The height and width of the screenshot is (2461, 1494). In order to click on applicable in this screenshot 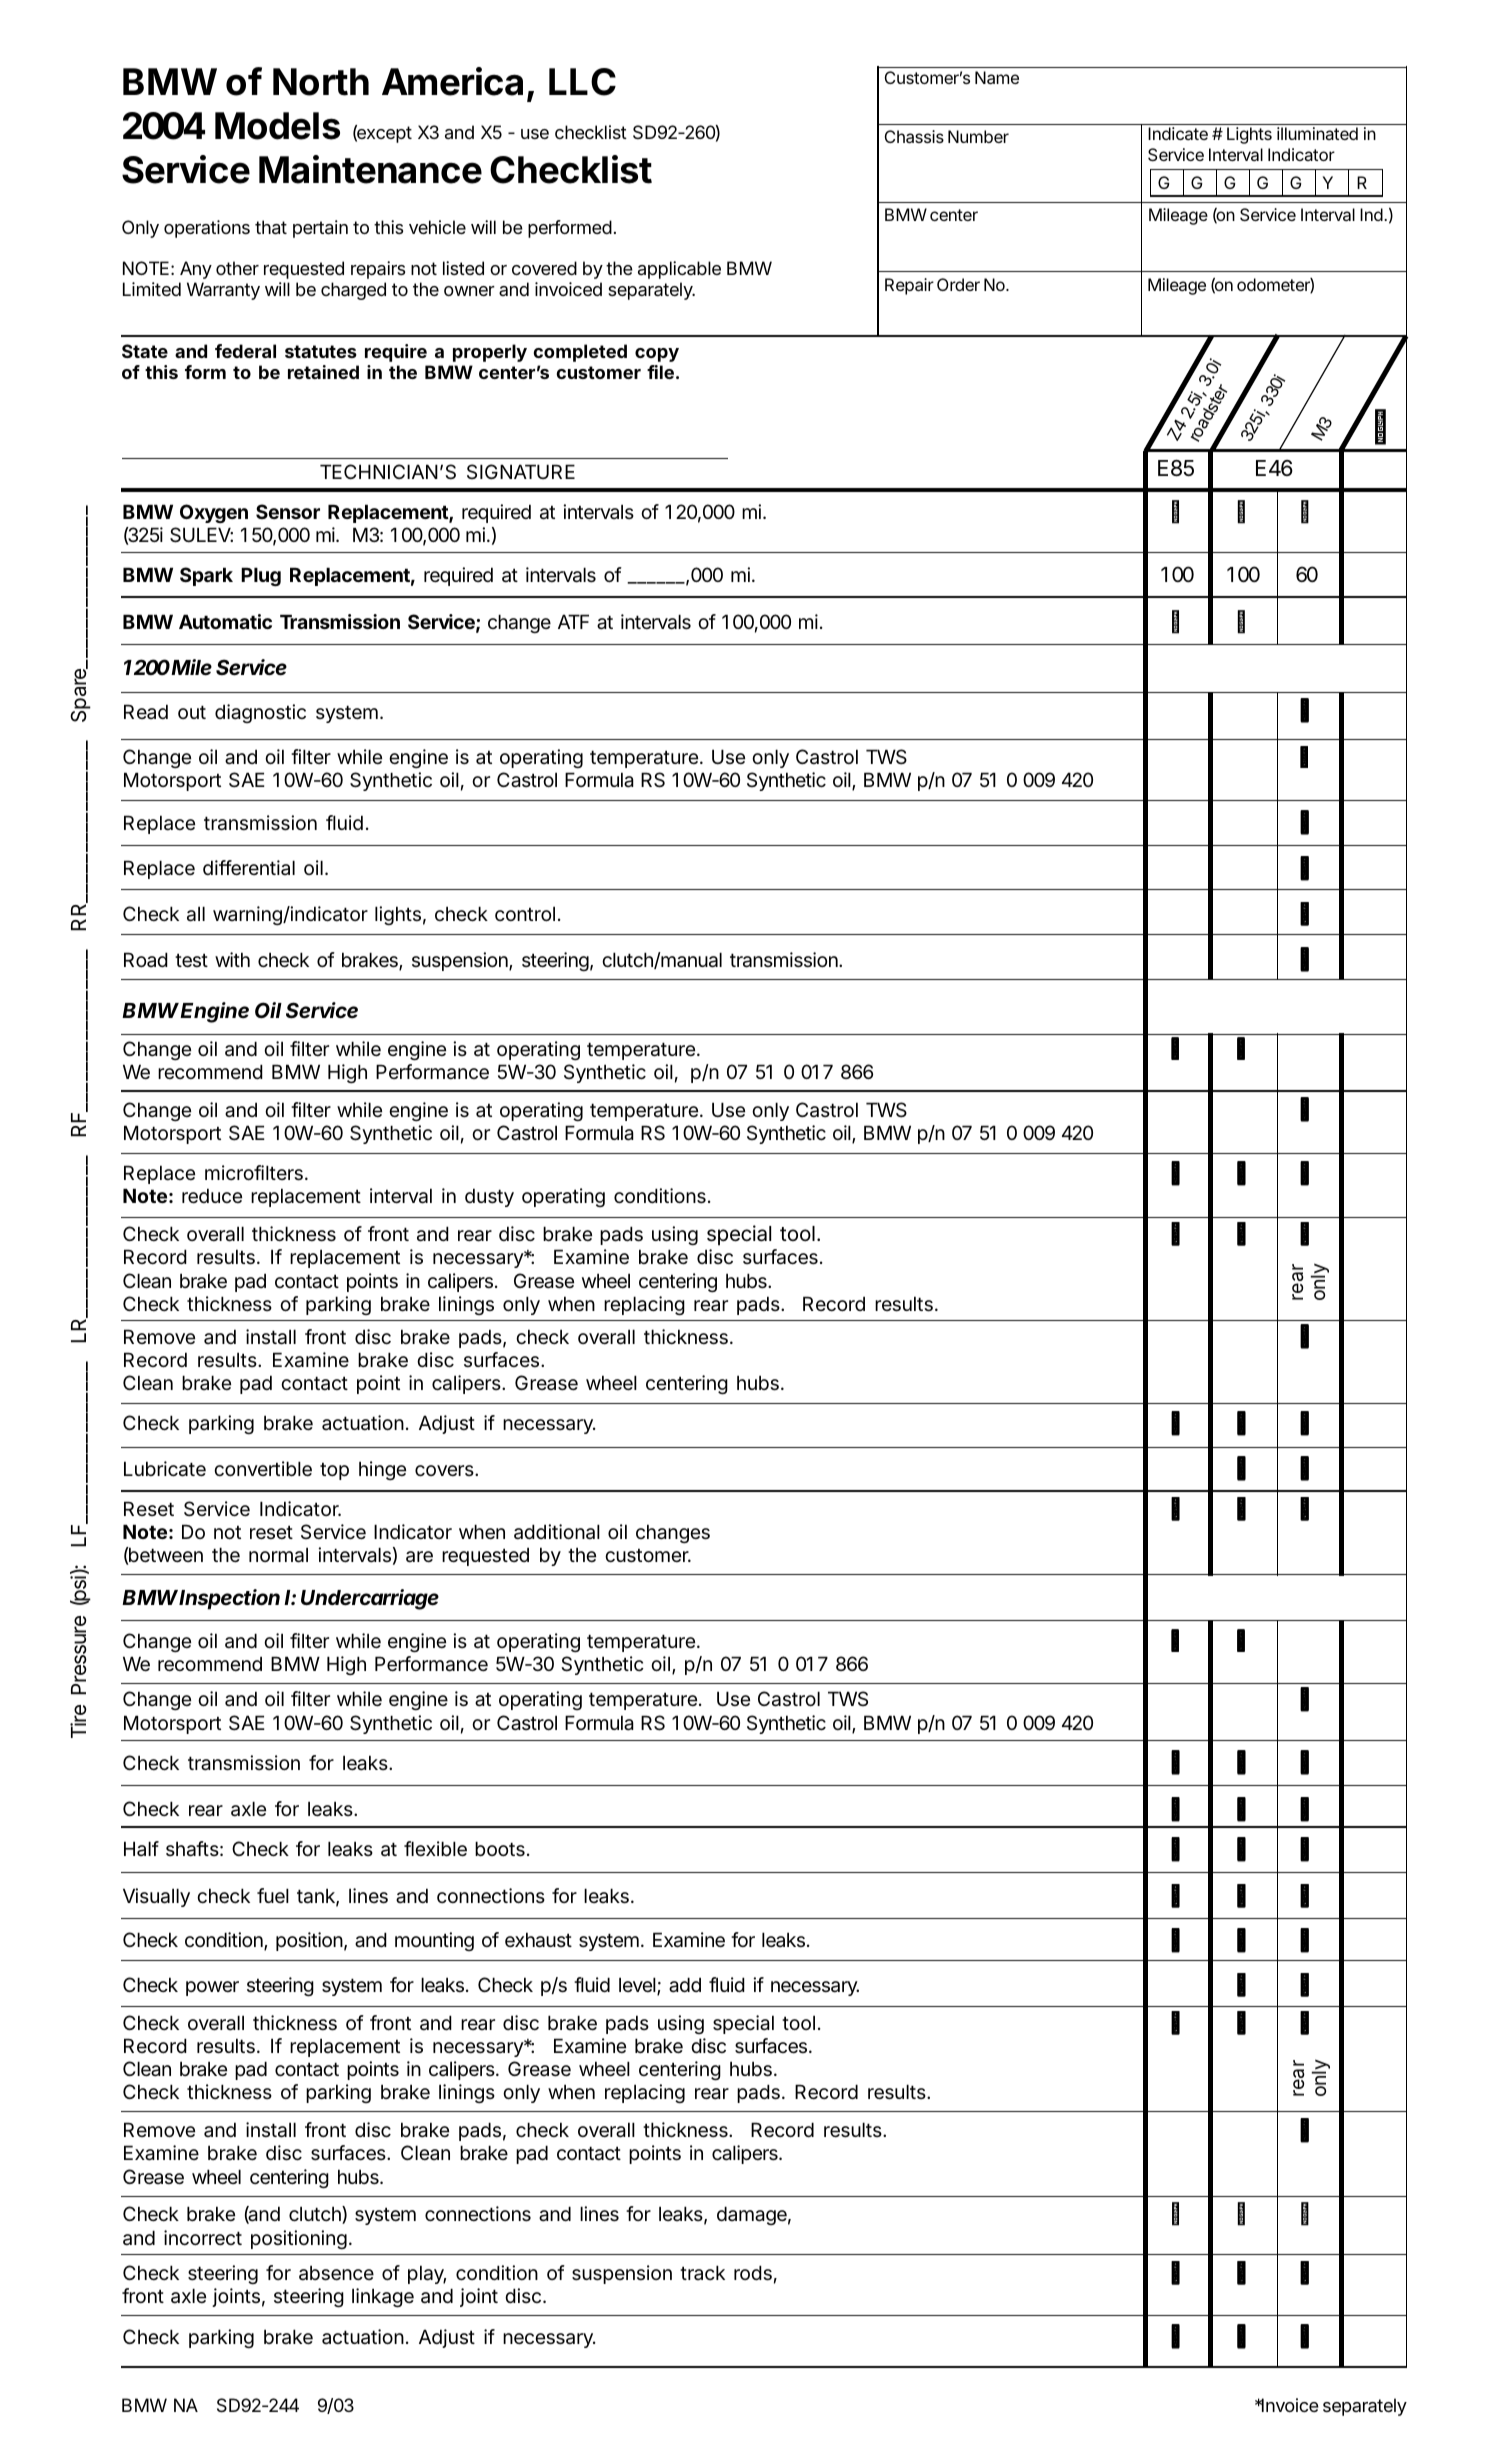, I will do `click(679, 272)`.
